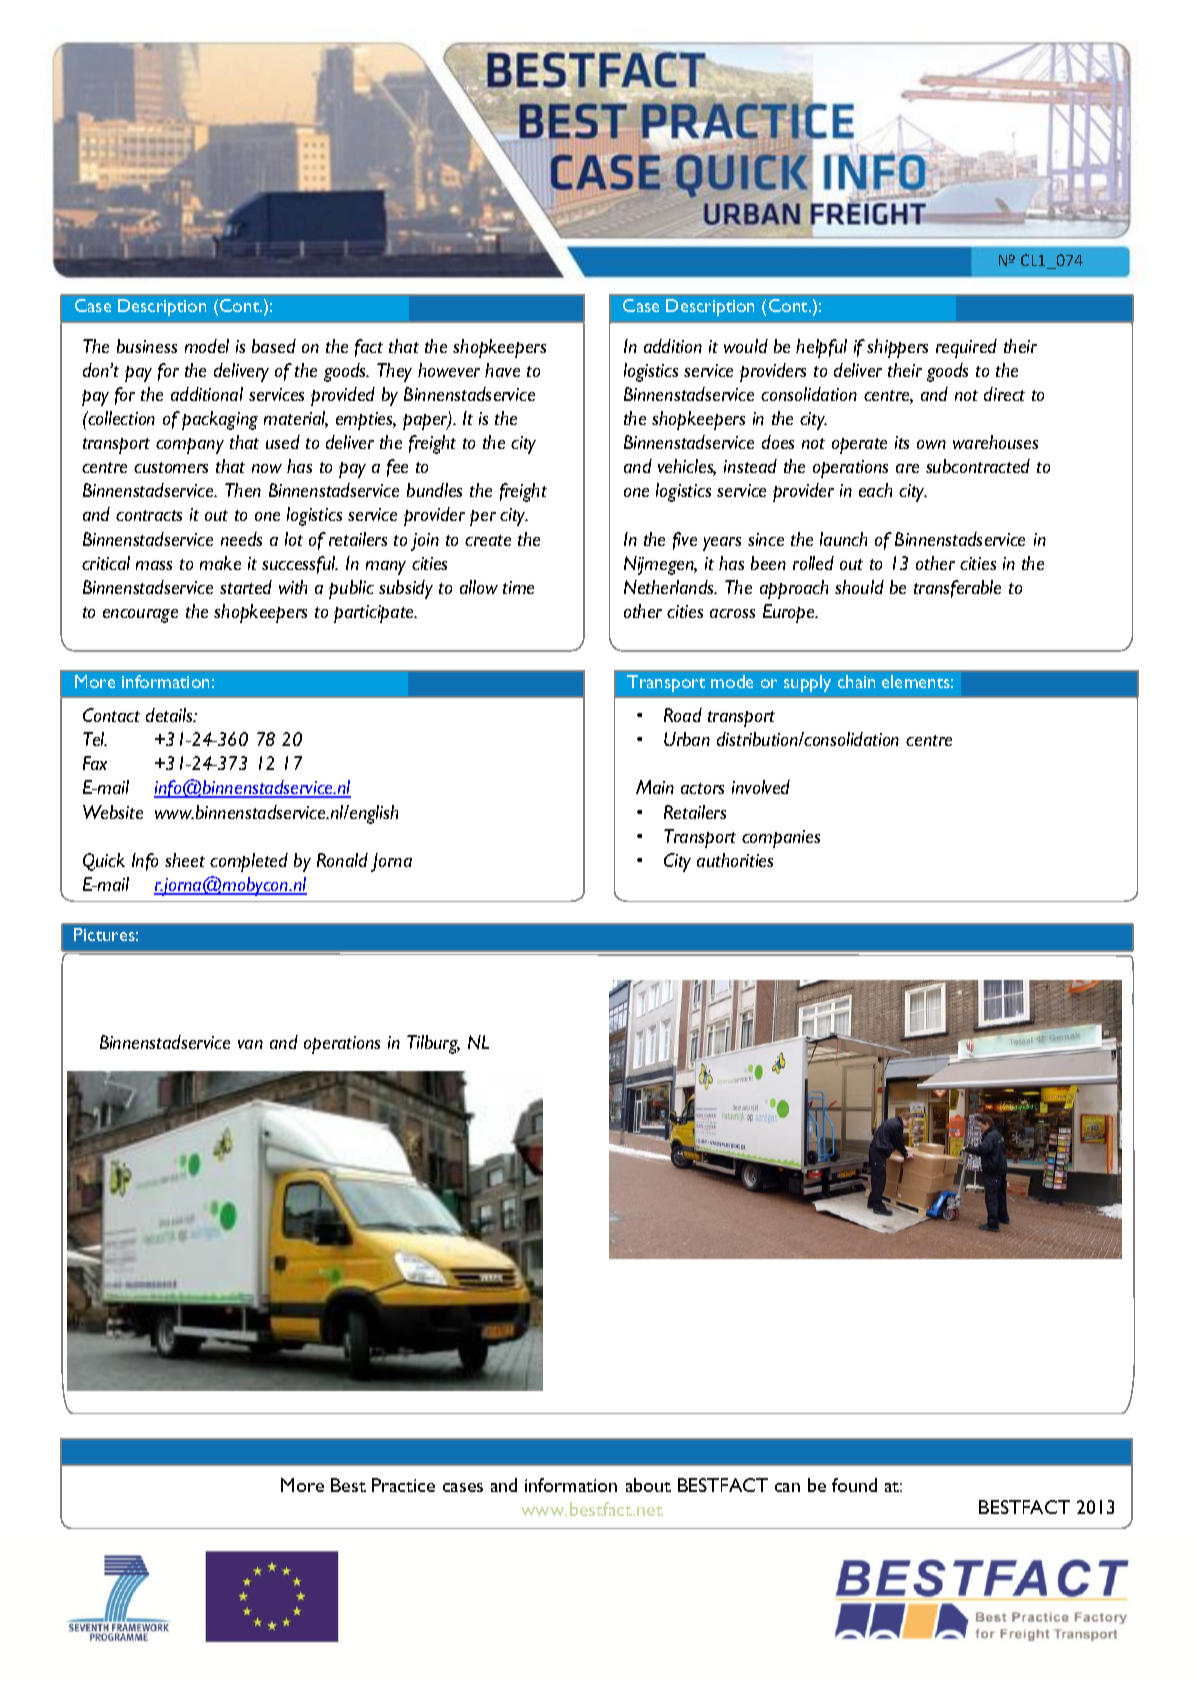 This screenshot has height=1689, width=1195. Describe the element at coordinates (897, 348) in the screenshot. I see `shippers` at that location.
